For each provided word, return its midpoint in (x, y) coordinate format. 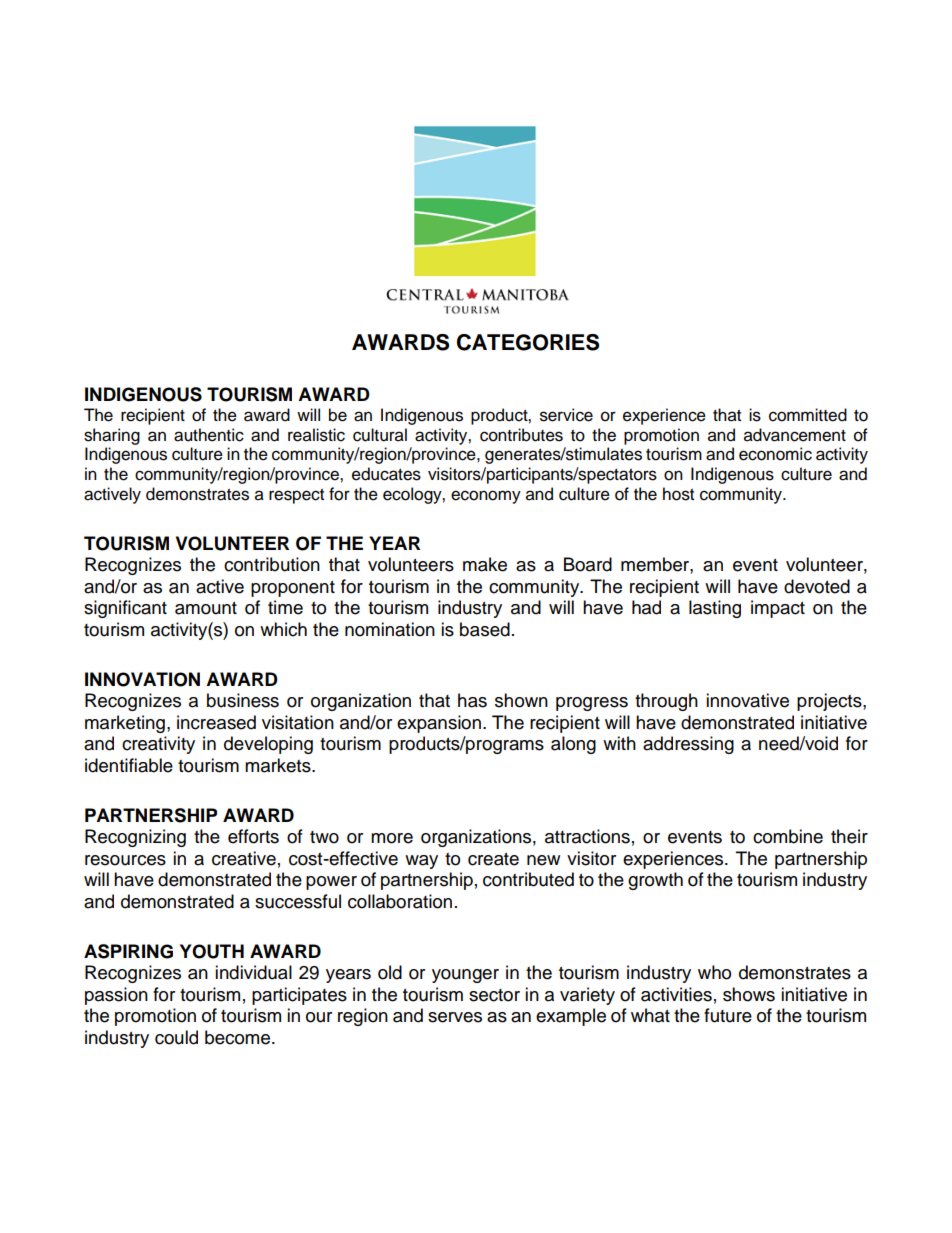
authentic (209, 435)
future (728, 1015)
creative (244, 858)
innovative (747, 700)
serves (455, 1017)
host (678, 494)
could (176, 1037)
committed (808, 415)
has (472, 700)
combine (788, 836)
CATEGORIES (528, 342)
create (493, 859)
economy (486, 497)
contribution (272, 564)
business (243, 700)
